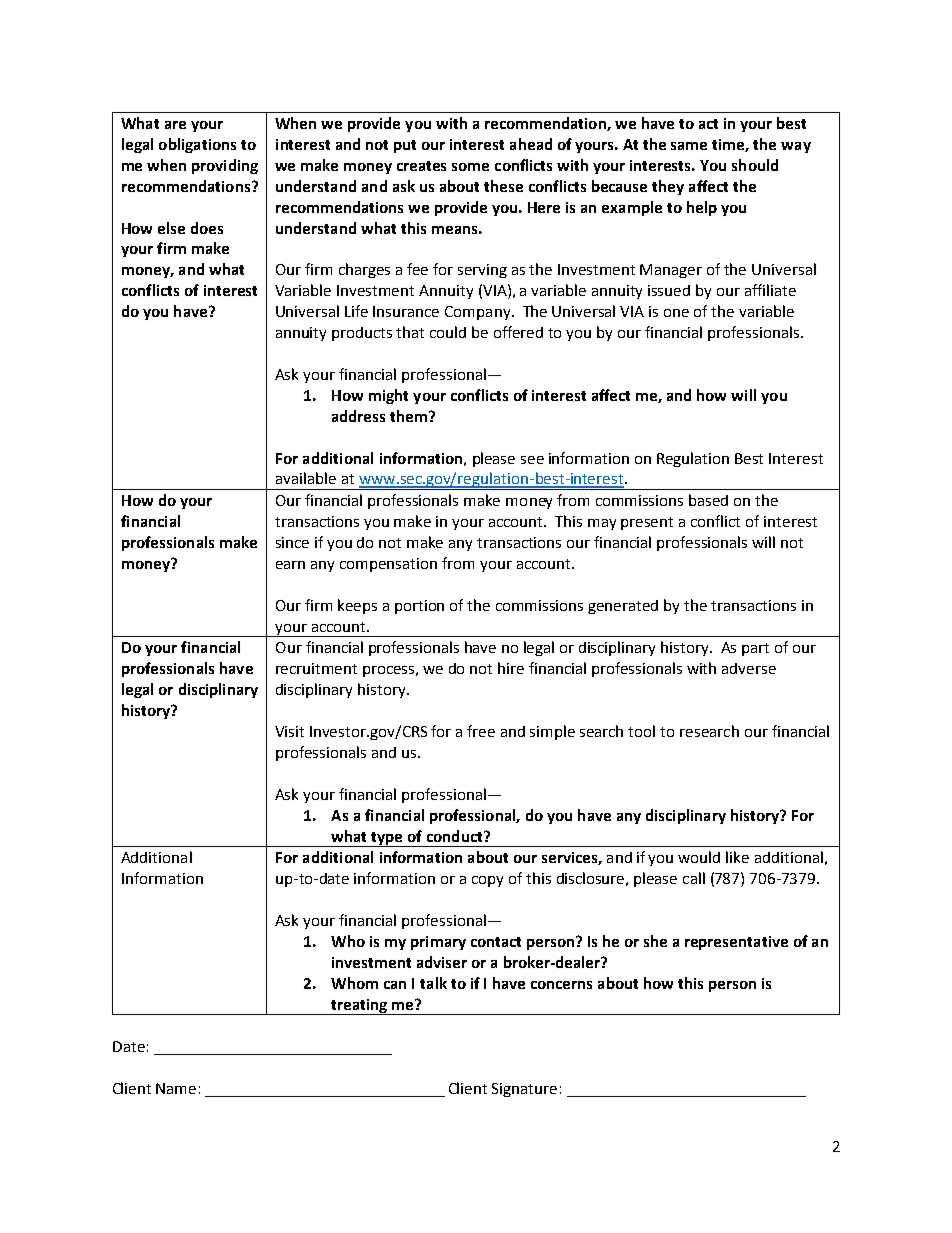  I want to click on earn, so click(290, 565).
